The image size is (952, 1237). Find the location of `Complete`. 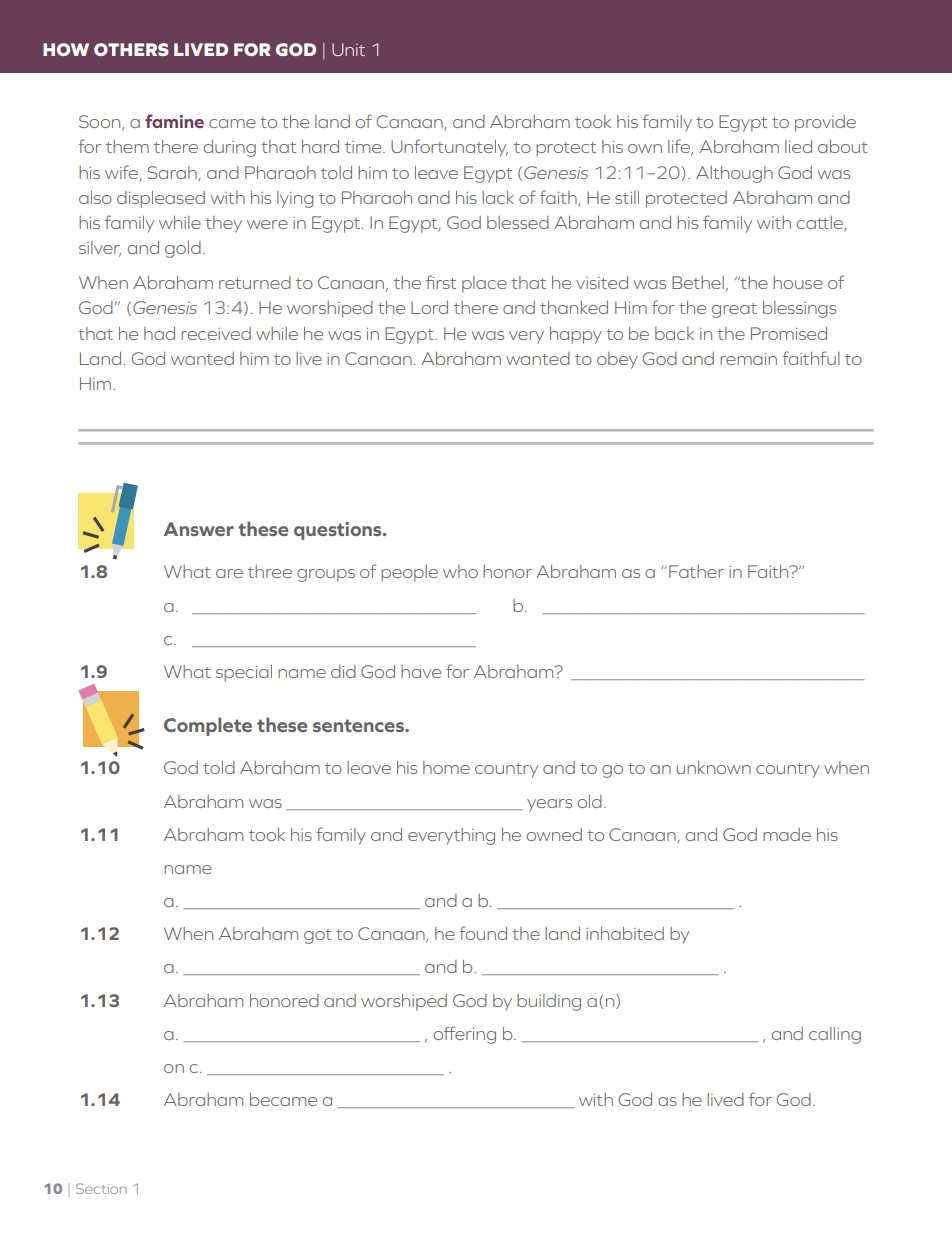

Complete is located at coordinates (208, 726).
